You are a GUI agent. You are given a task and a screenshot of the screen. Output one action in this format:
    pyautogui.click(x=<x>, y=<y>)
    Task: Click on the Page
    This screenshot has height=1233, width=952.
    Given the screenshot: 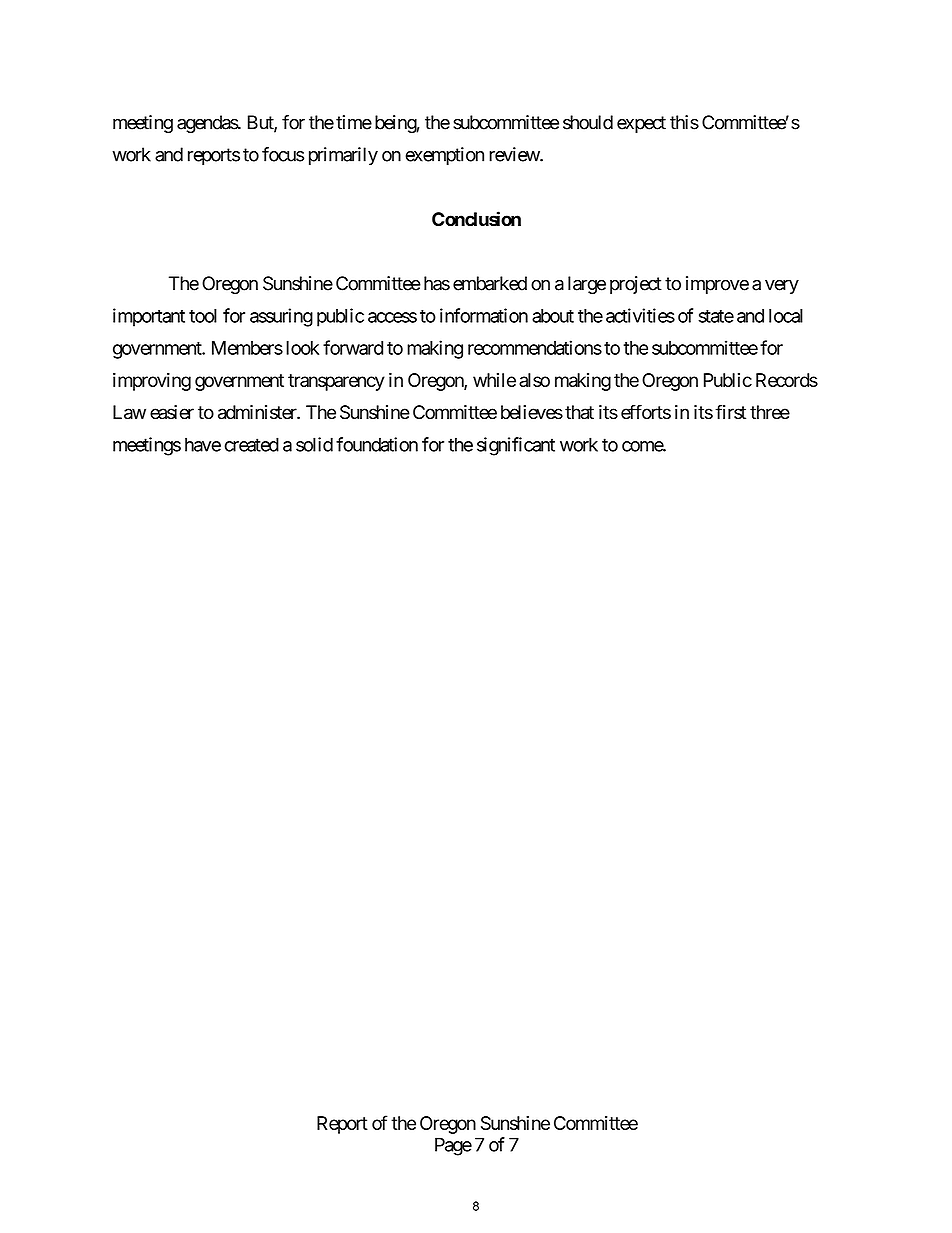 What is the action you would take?
    pyautogui.click(x=453, y=1146)
